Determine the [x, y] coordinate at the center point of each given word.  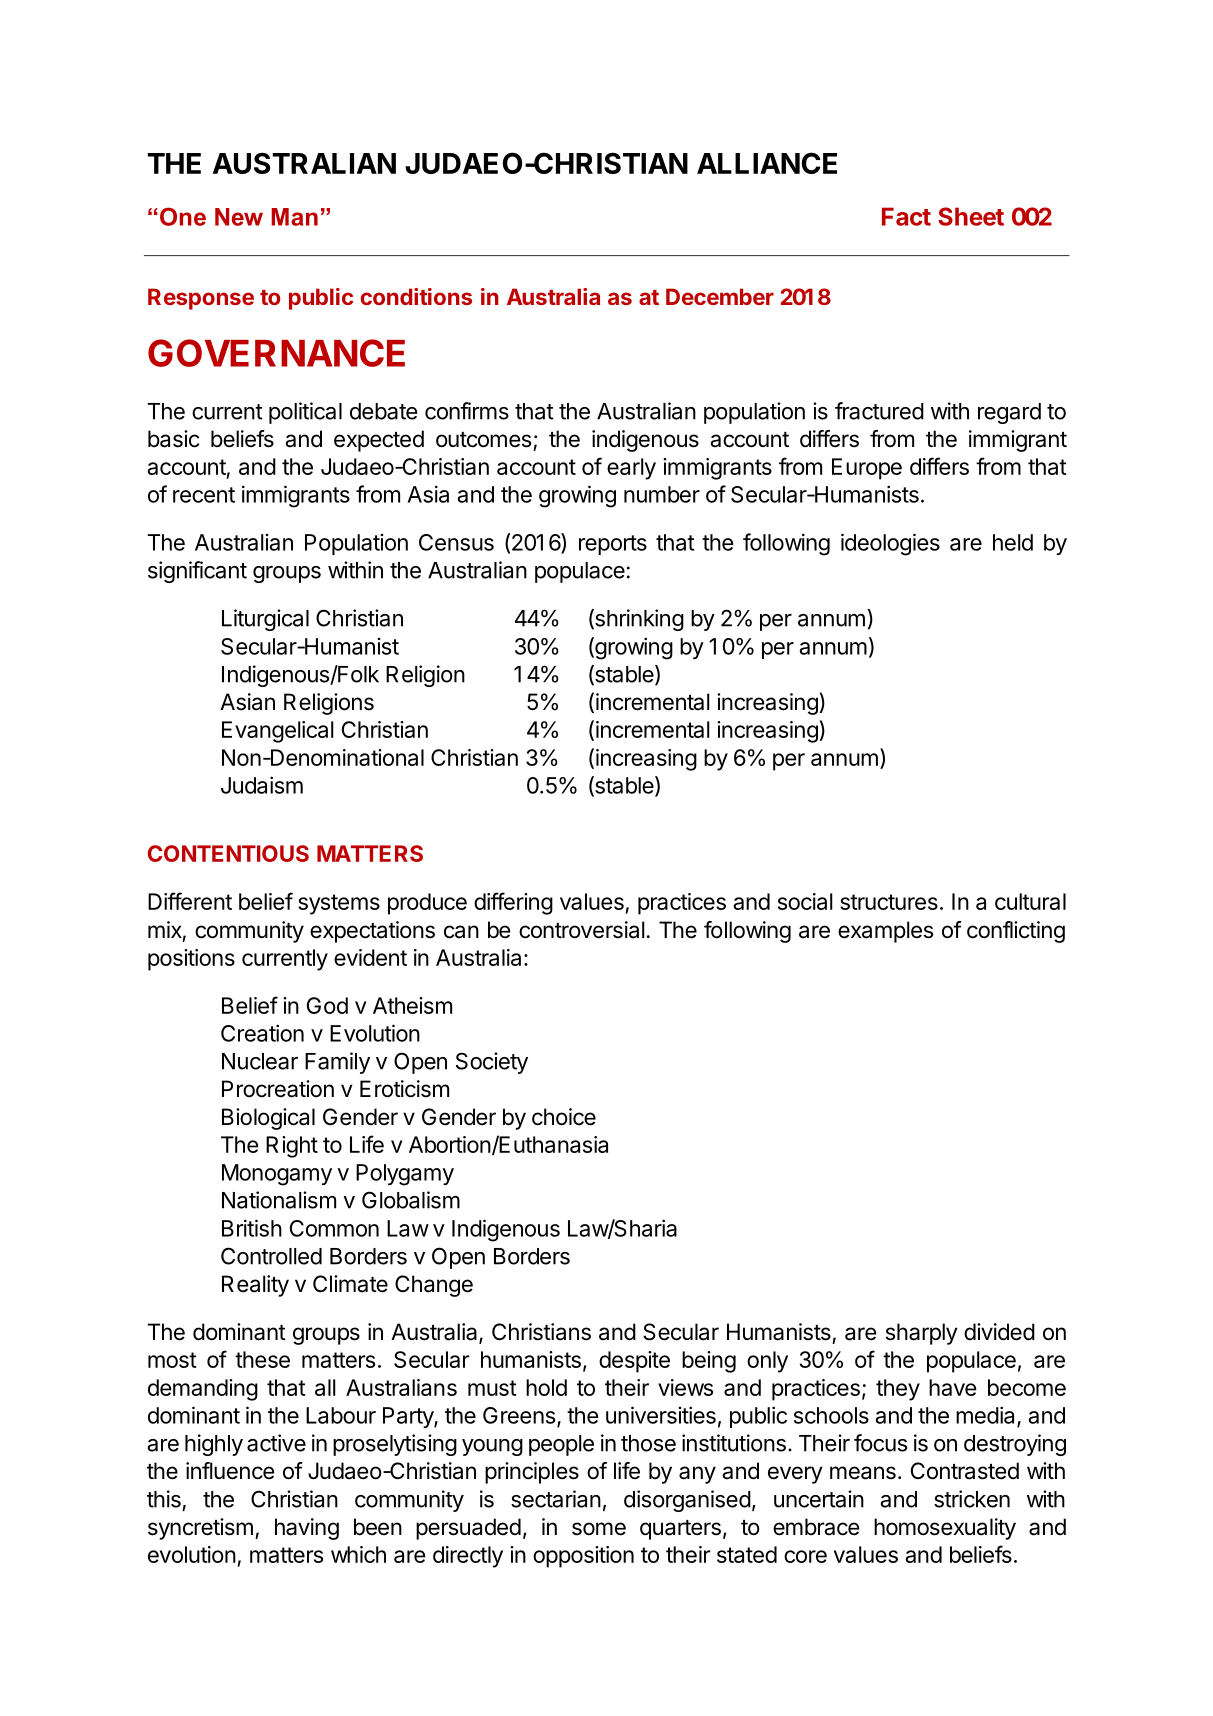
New [239, 217]
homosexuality [945, 1529]
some [599, 1529]
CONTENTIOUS [228, 853]
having [307, 1529]
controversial [582, 930]
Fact [906, 216]
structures [889, 902]
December [720, 296]
